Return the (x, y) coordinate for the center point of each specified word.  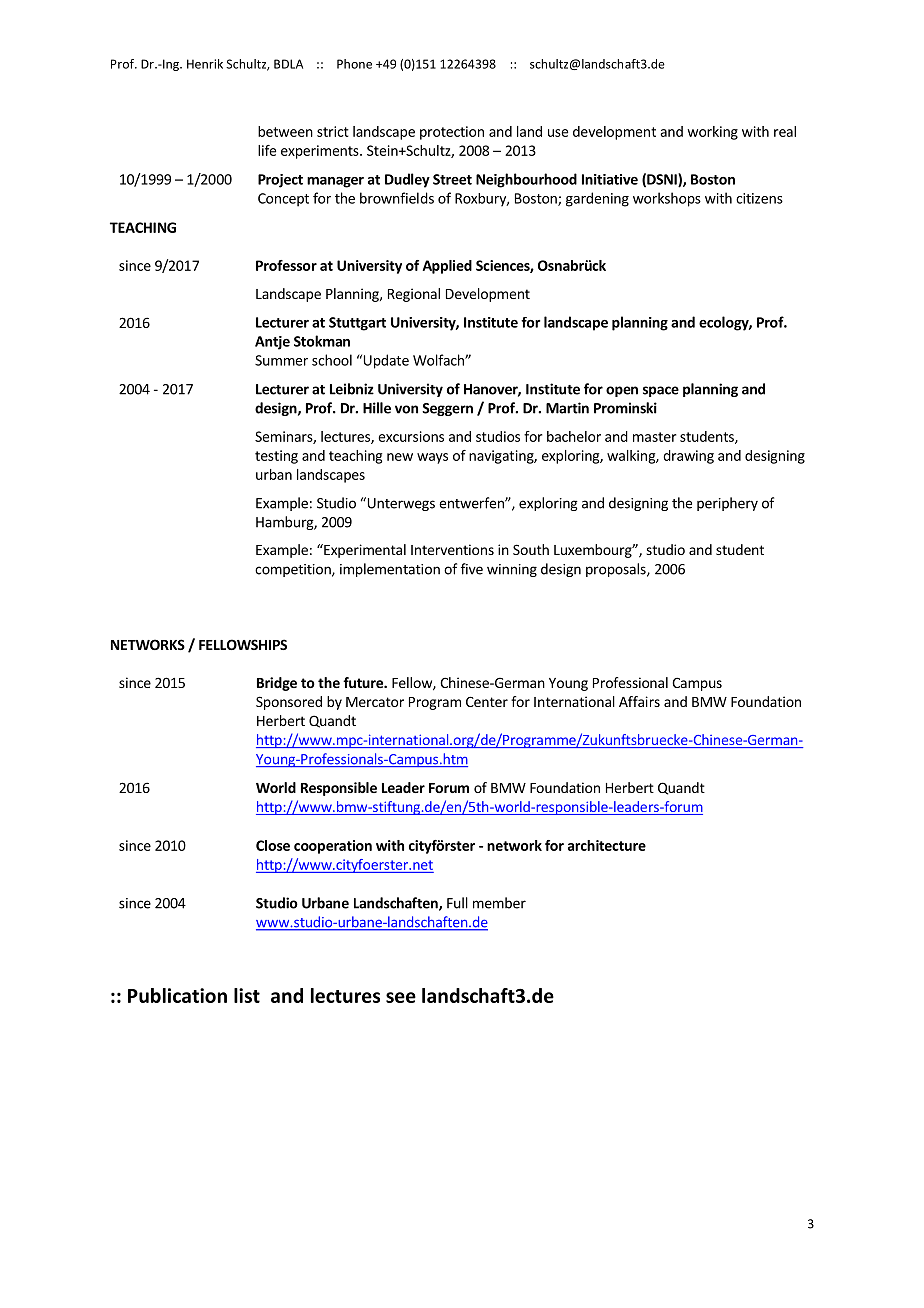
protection (452, 133)
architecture (607, 845)
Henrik (205, 64)
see (401, 997)
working (712, 133)
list (247, 995)
